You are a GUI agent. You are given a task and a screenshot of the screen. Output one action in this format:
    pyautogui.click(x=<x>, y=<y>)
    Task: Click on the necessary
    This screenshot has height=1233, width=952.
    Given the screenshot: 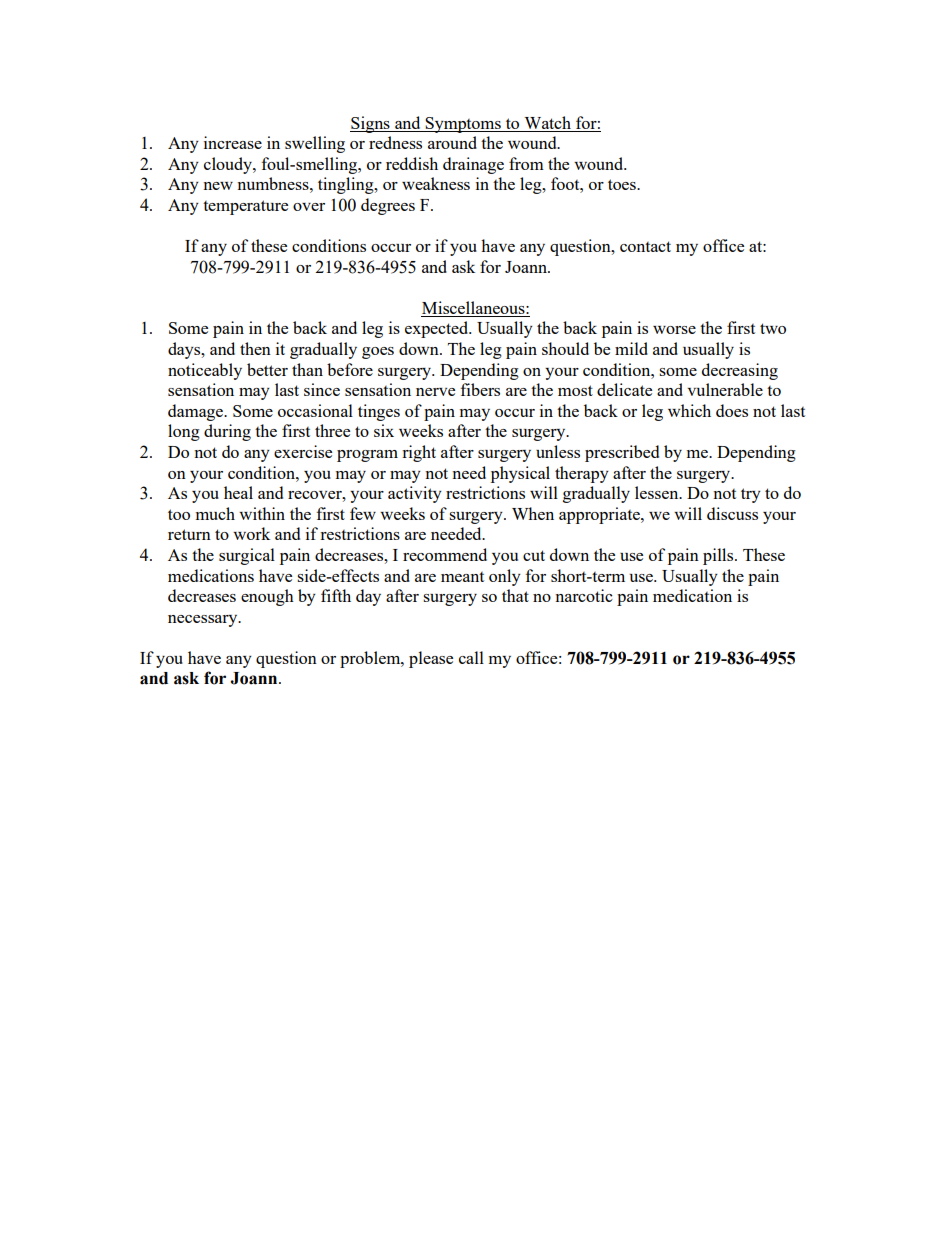 What is the action you would take?
    pyautogui.click(x=204, y=621)
